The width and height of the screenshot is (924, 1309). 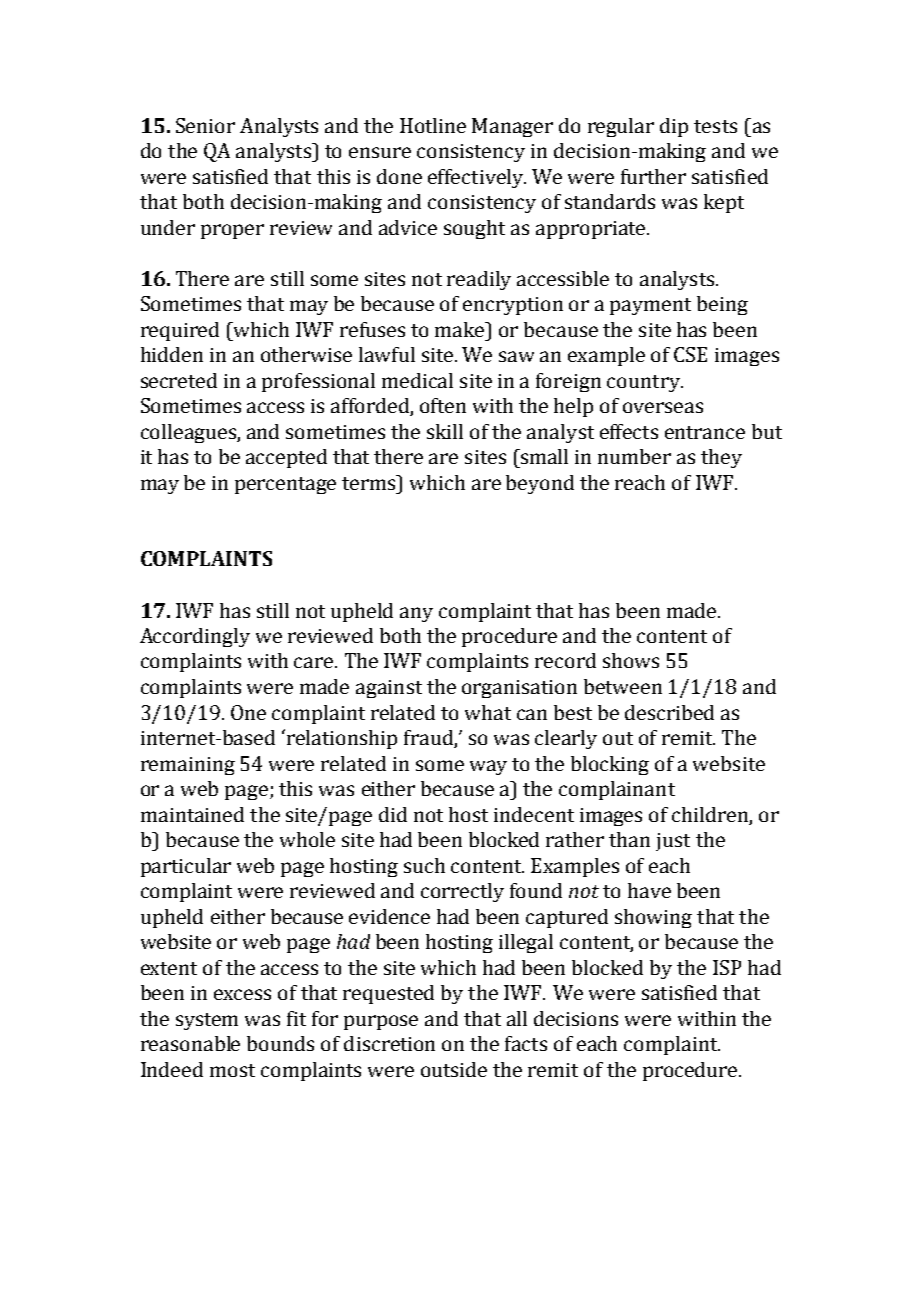 What do you see at coordinates (195, 637) in the screenshot?
I see `Accordingly` at bounding box center [195, 637].
